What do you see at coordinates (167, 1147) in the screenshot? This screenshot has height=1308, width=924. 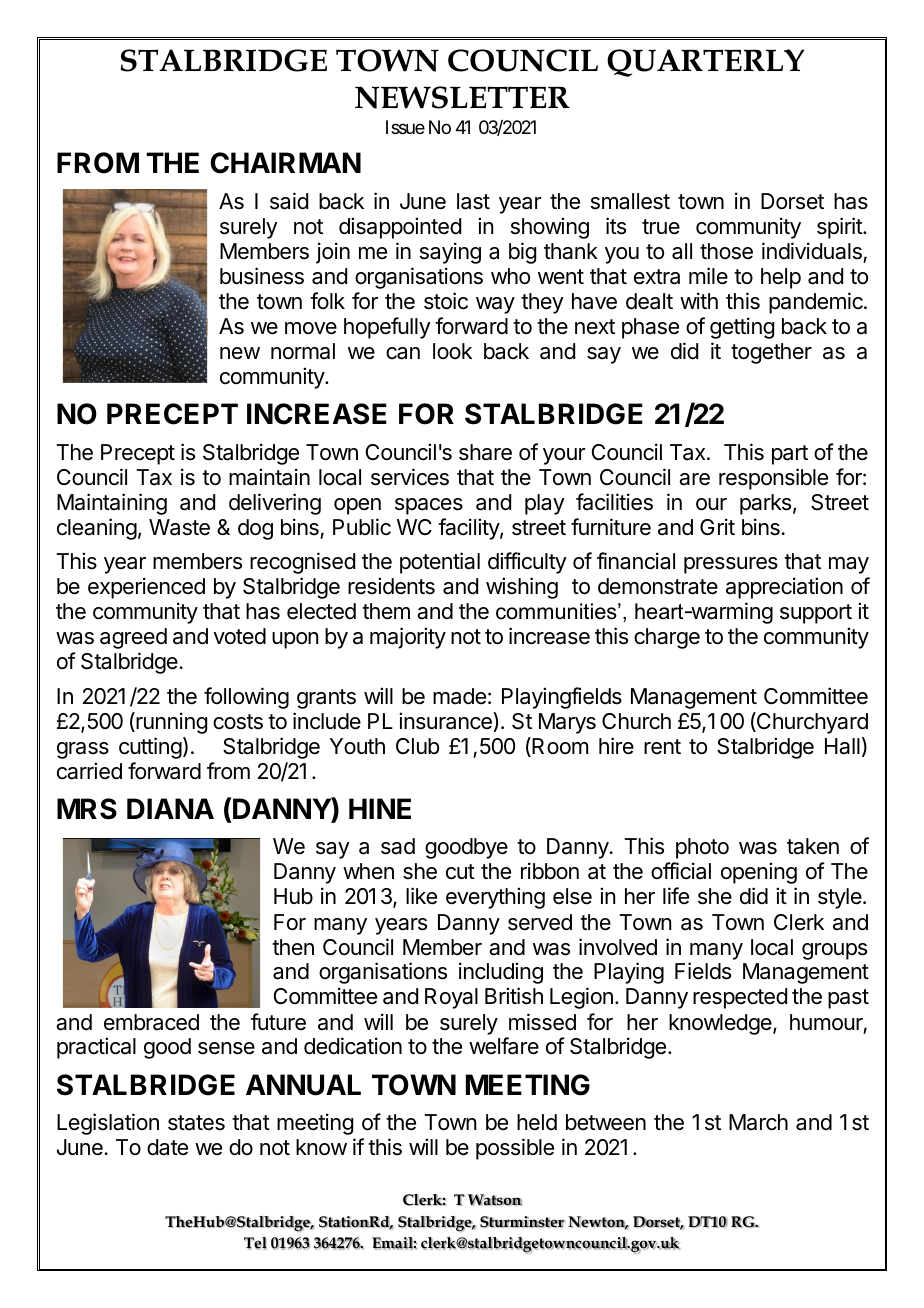 I see `date` at bounding box center [167, 1147].
